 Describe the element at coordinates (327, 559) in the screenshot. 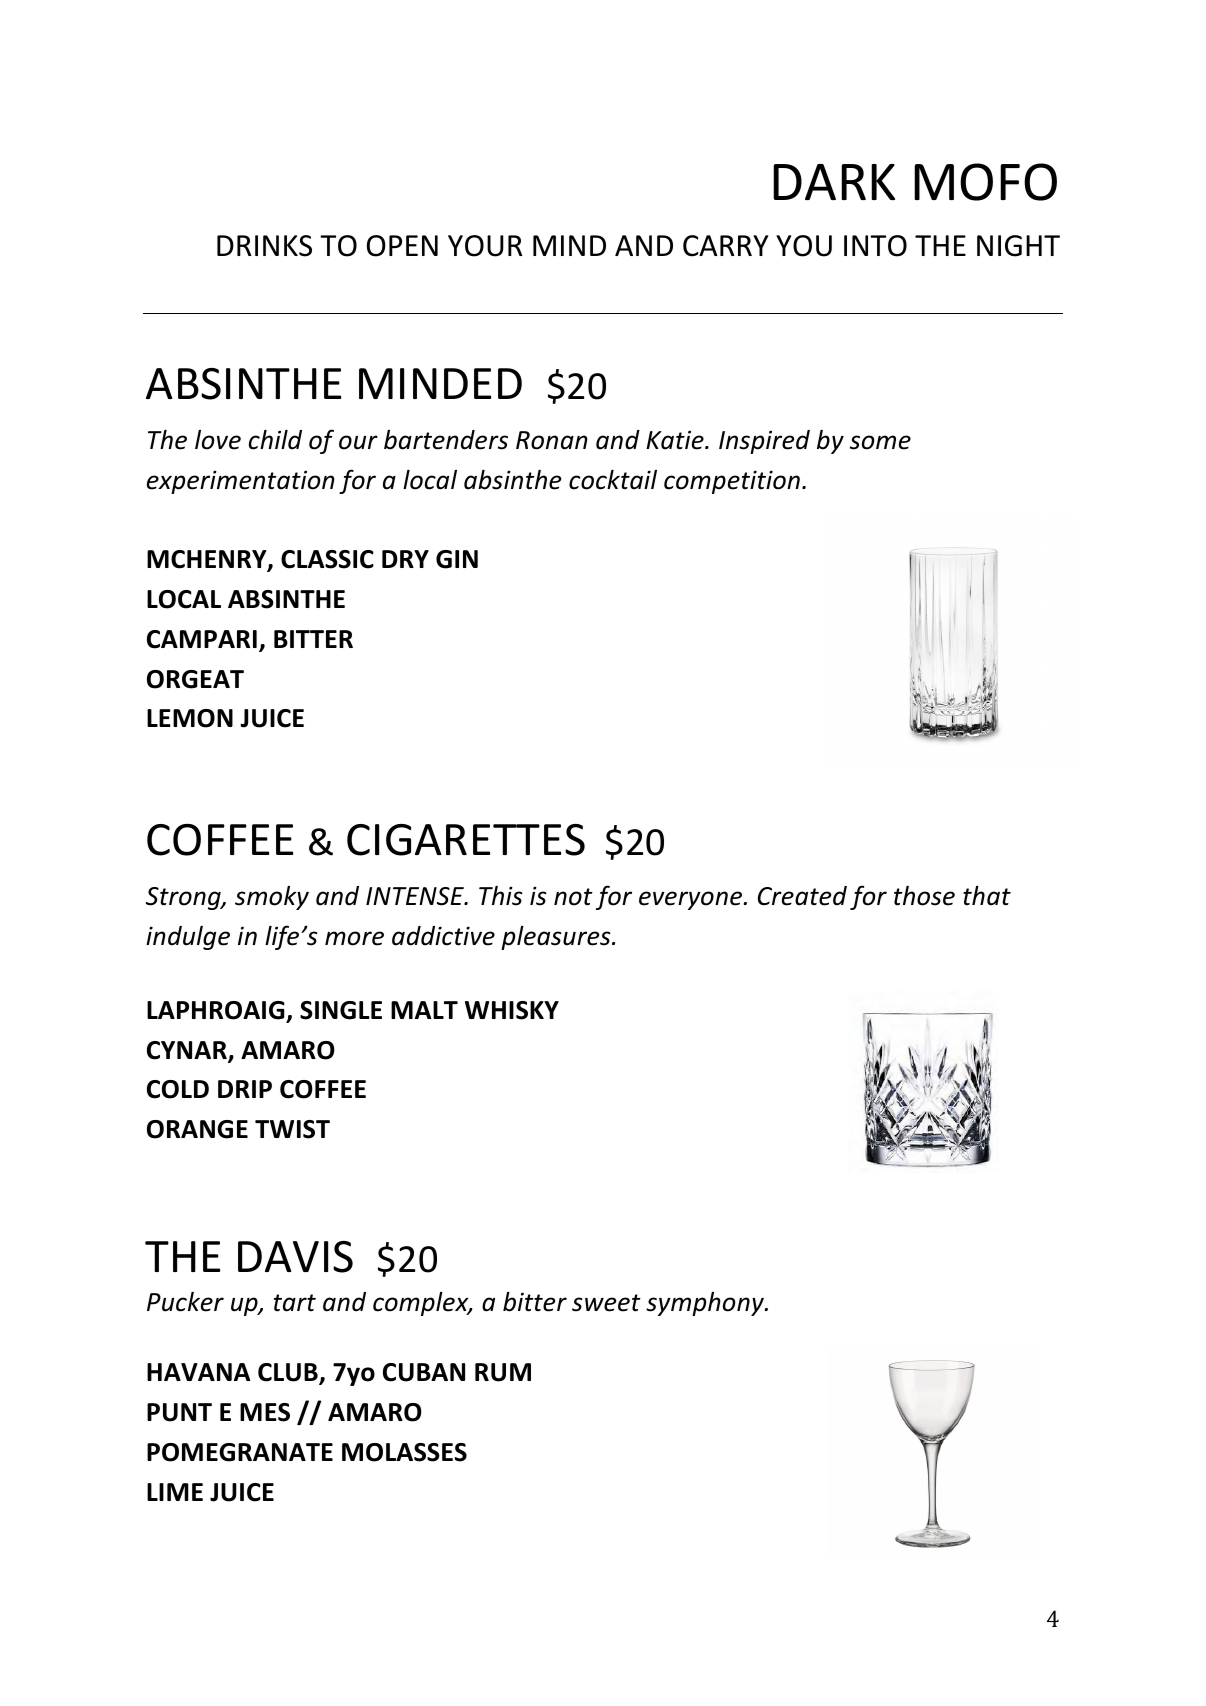

I see `CLASSIC` at that location.
